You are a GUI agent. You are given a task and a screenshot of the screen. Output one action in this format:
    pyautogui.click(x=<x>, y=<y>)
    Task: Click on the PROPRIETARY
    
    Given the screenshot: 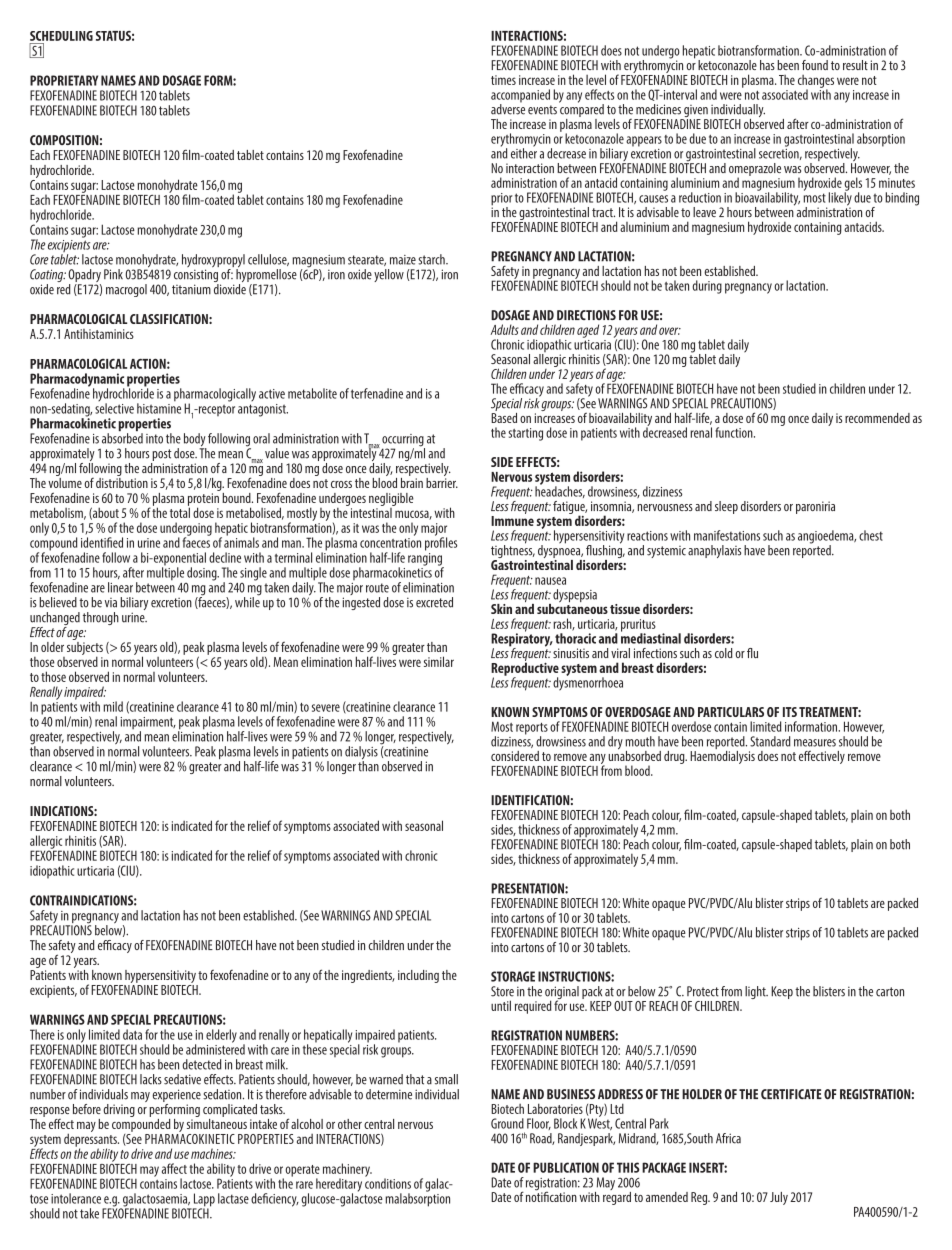 What is the action you would take?
    pyautogui.click(x=64, y=80)
